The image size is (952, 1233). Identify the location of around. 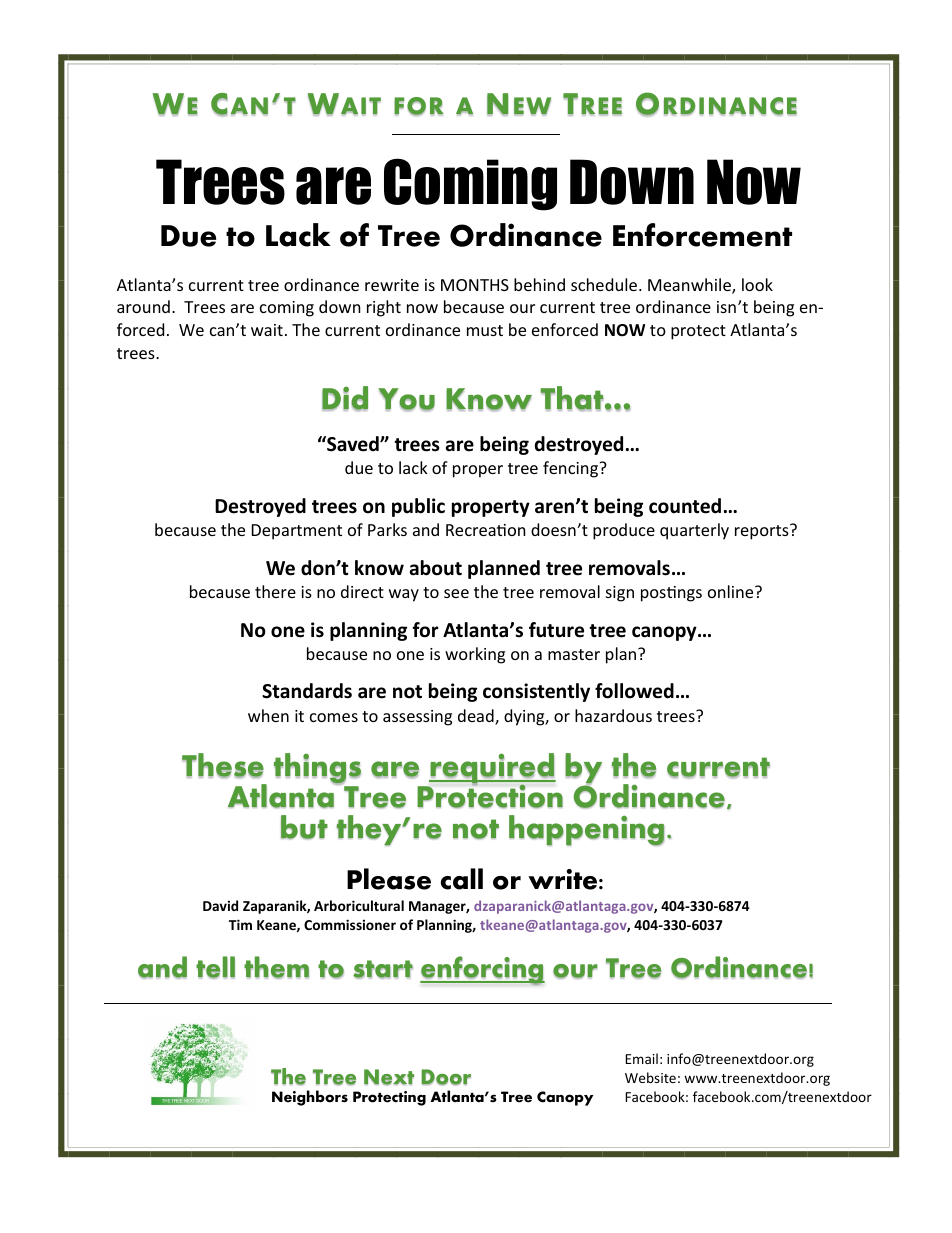
(143, 306).
